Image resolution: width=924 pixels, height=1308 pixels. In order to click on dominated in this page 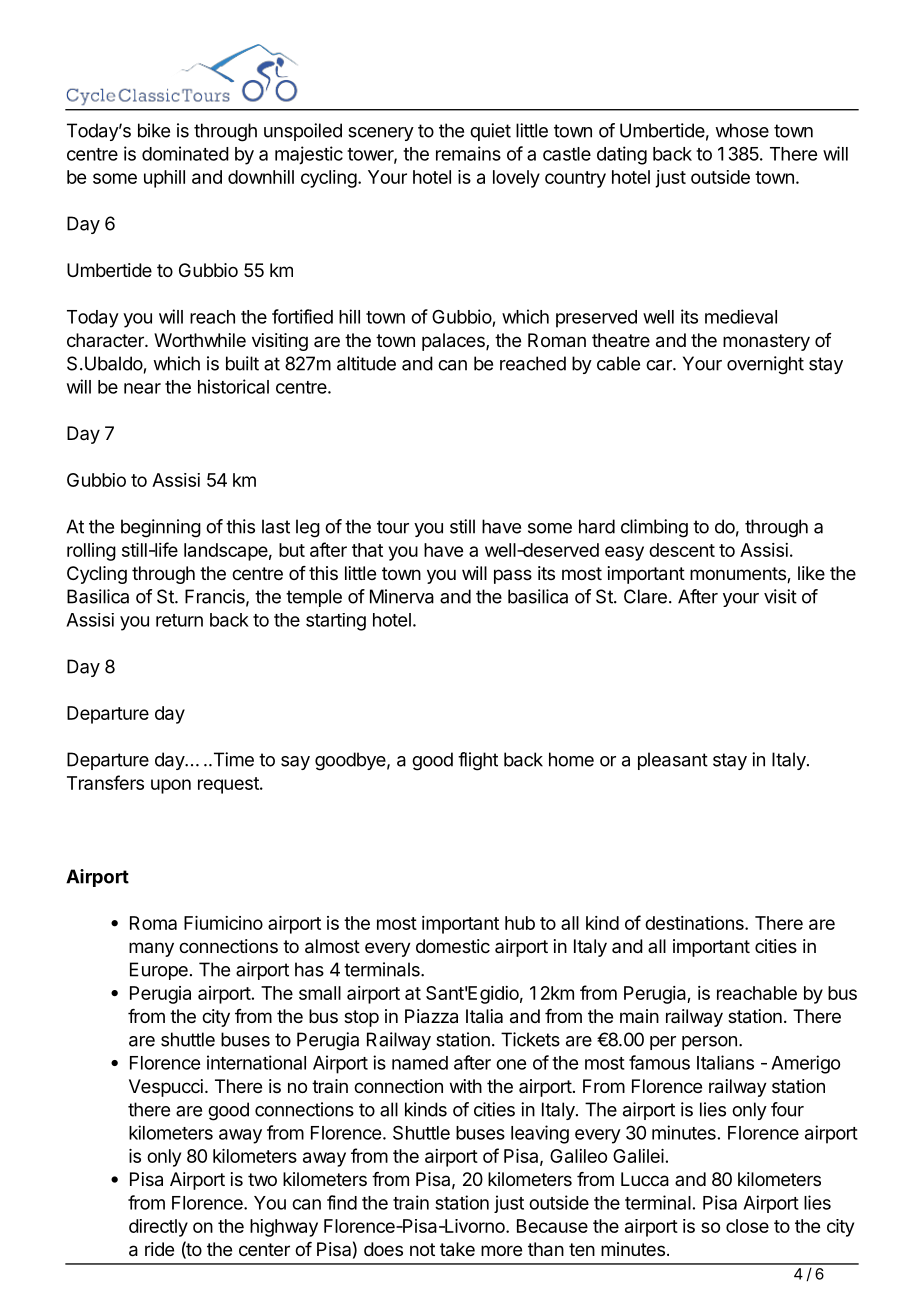, I will do `click(185, 153)`.
